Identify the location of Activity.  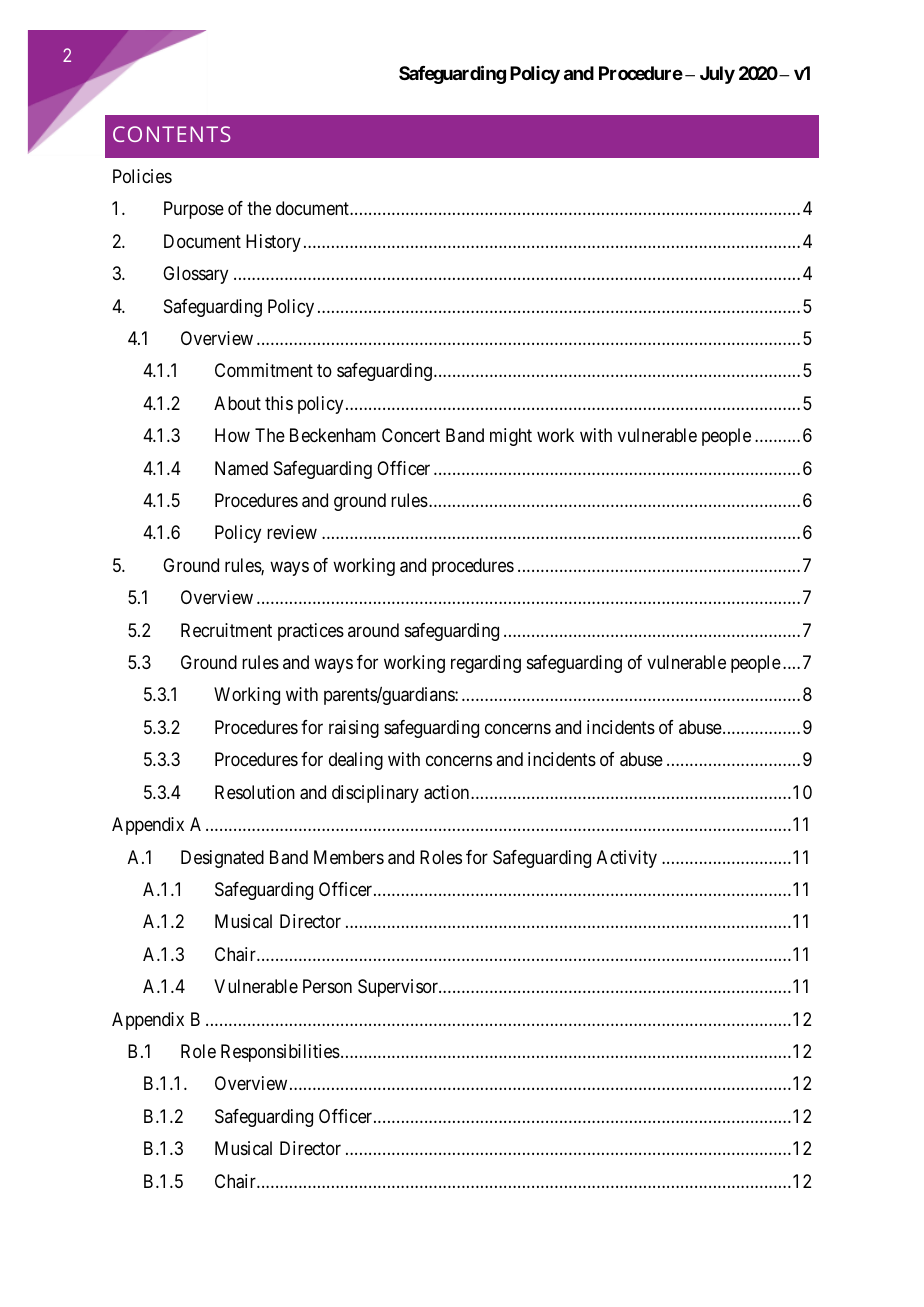
(627, 859).
